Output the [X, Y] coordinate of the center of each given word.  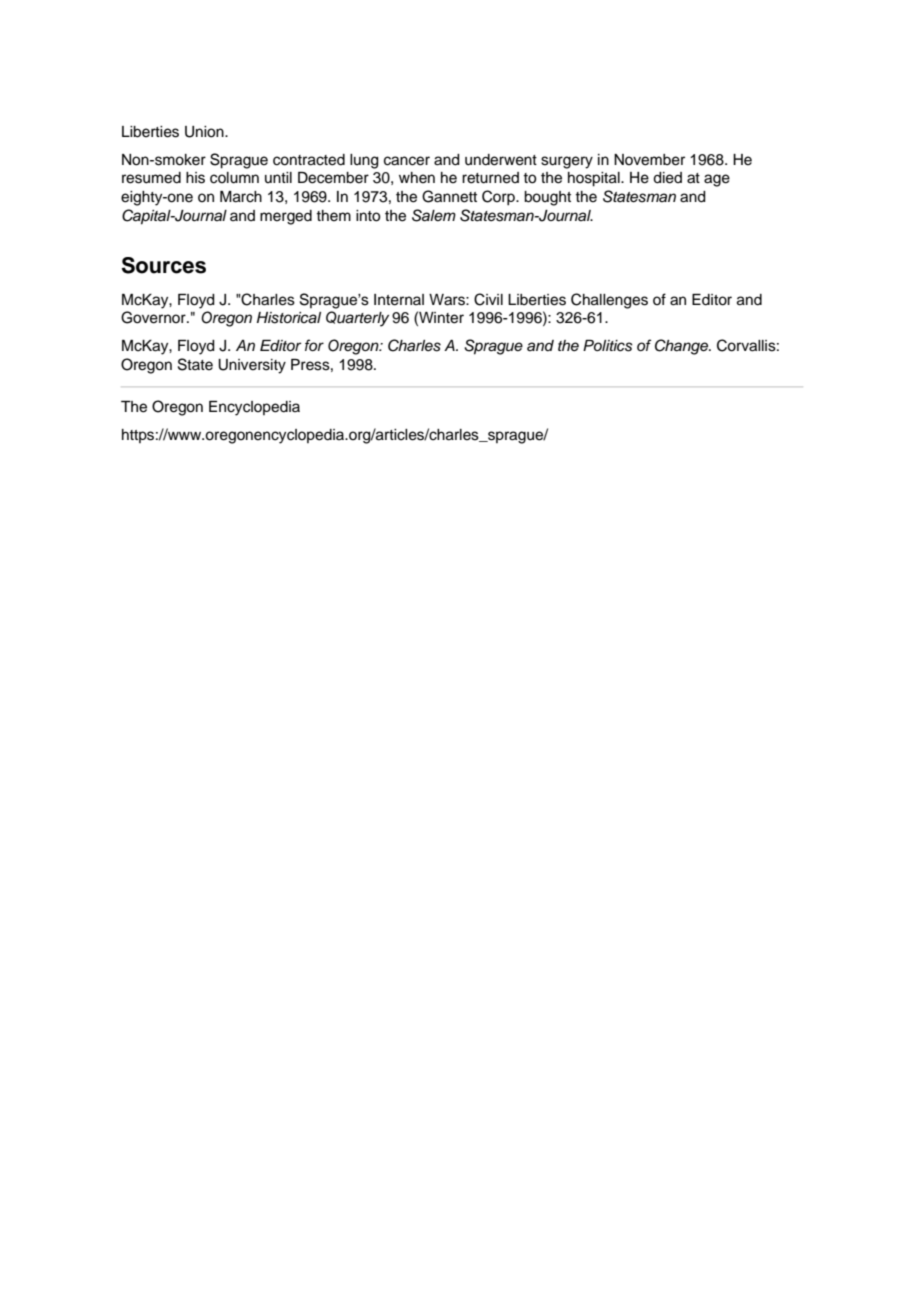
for [314, 345]
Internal [399, 300]
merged [286, 217]
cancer [407, 161]
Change [683, 347]
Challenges [609, 301]
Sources [164, 265]
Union [205, 132]
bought [547, 198]
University [252, 366]
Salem [434, 215]
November [649, 160]
